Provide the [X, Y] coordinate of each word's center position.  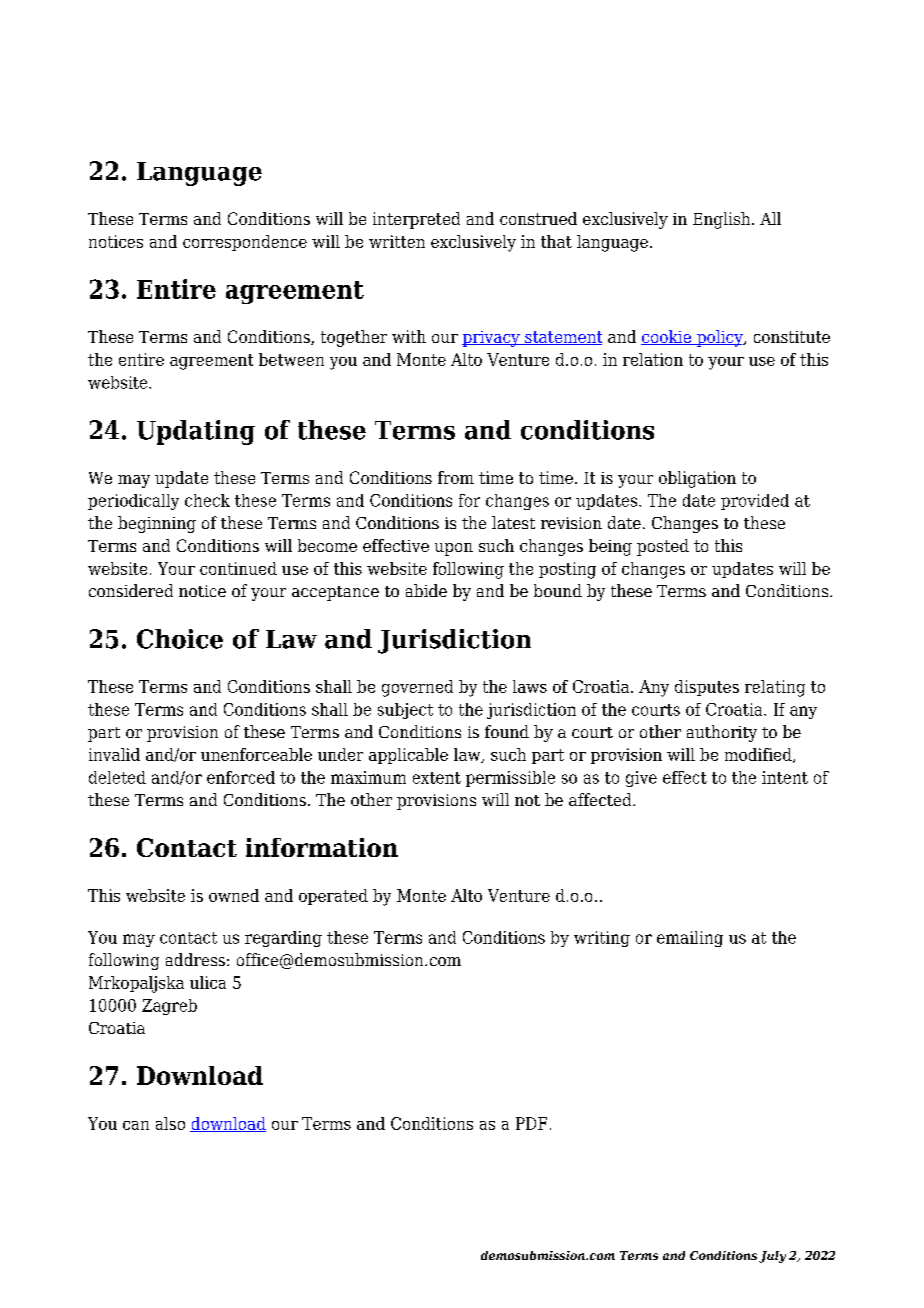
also [170, 1123]
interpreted [416, 220]
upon [454, 549]
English [723, 220]
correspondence [245, 243]
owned [234, 895]
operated [333, 897]
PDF [531, 1123]
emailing [690, 939]
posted [663, 547]
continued [238, 568]
